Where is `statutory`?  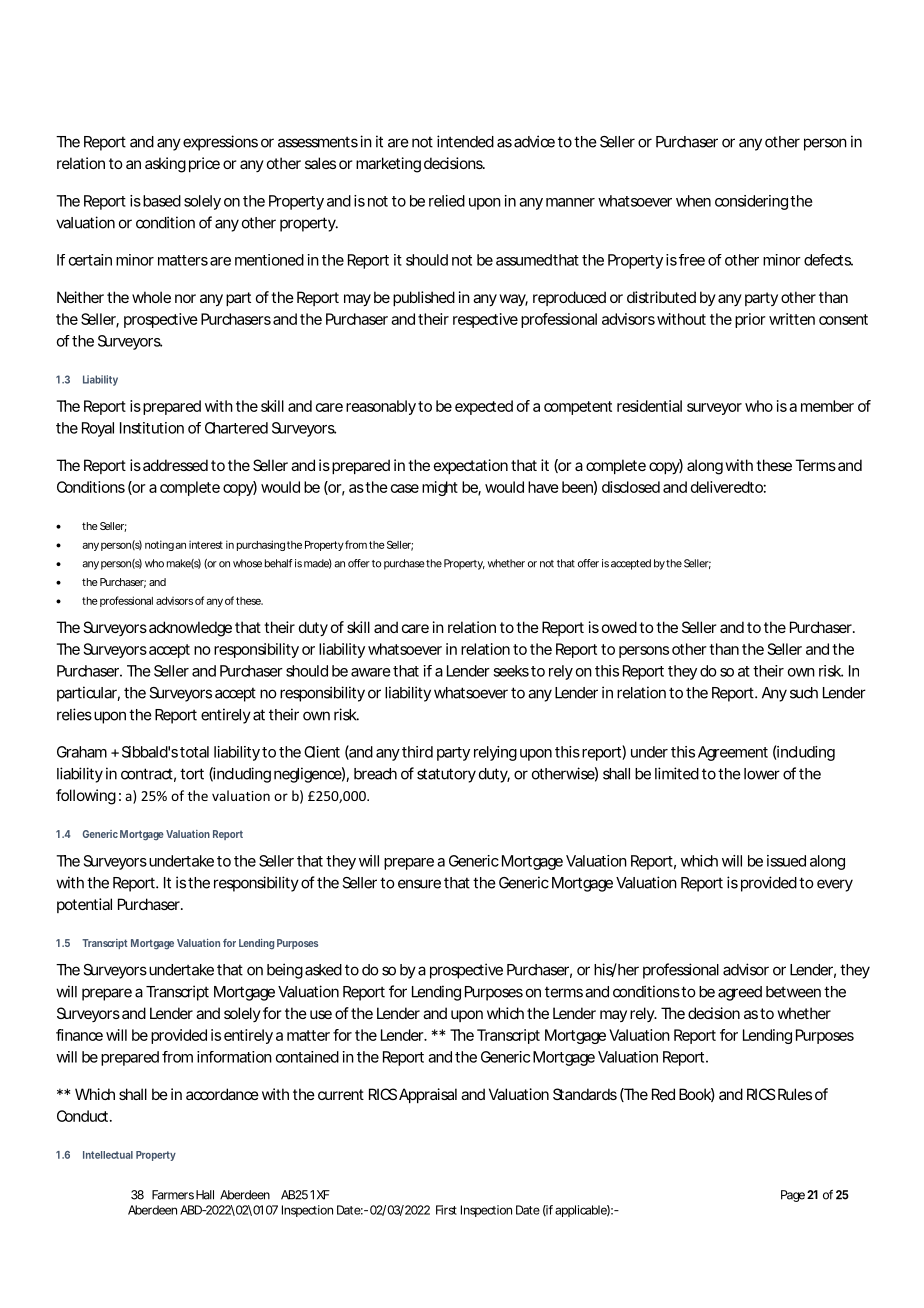
statutory is located at coordinates (446, 775).
